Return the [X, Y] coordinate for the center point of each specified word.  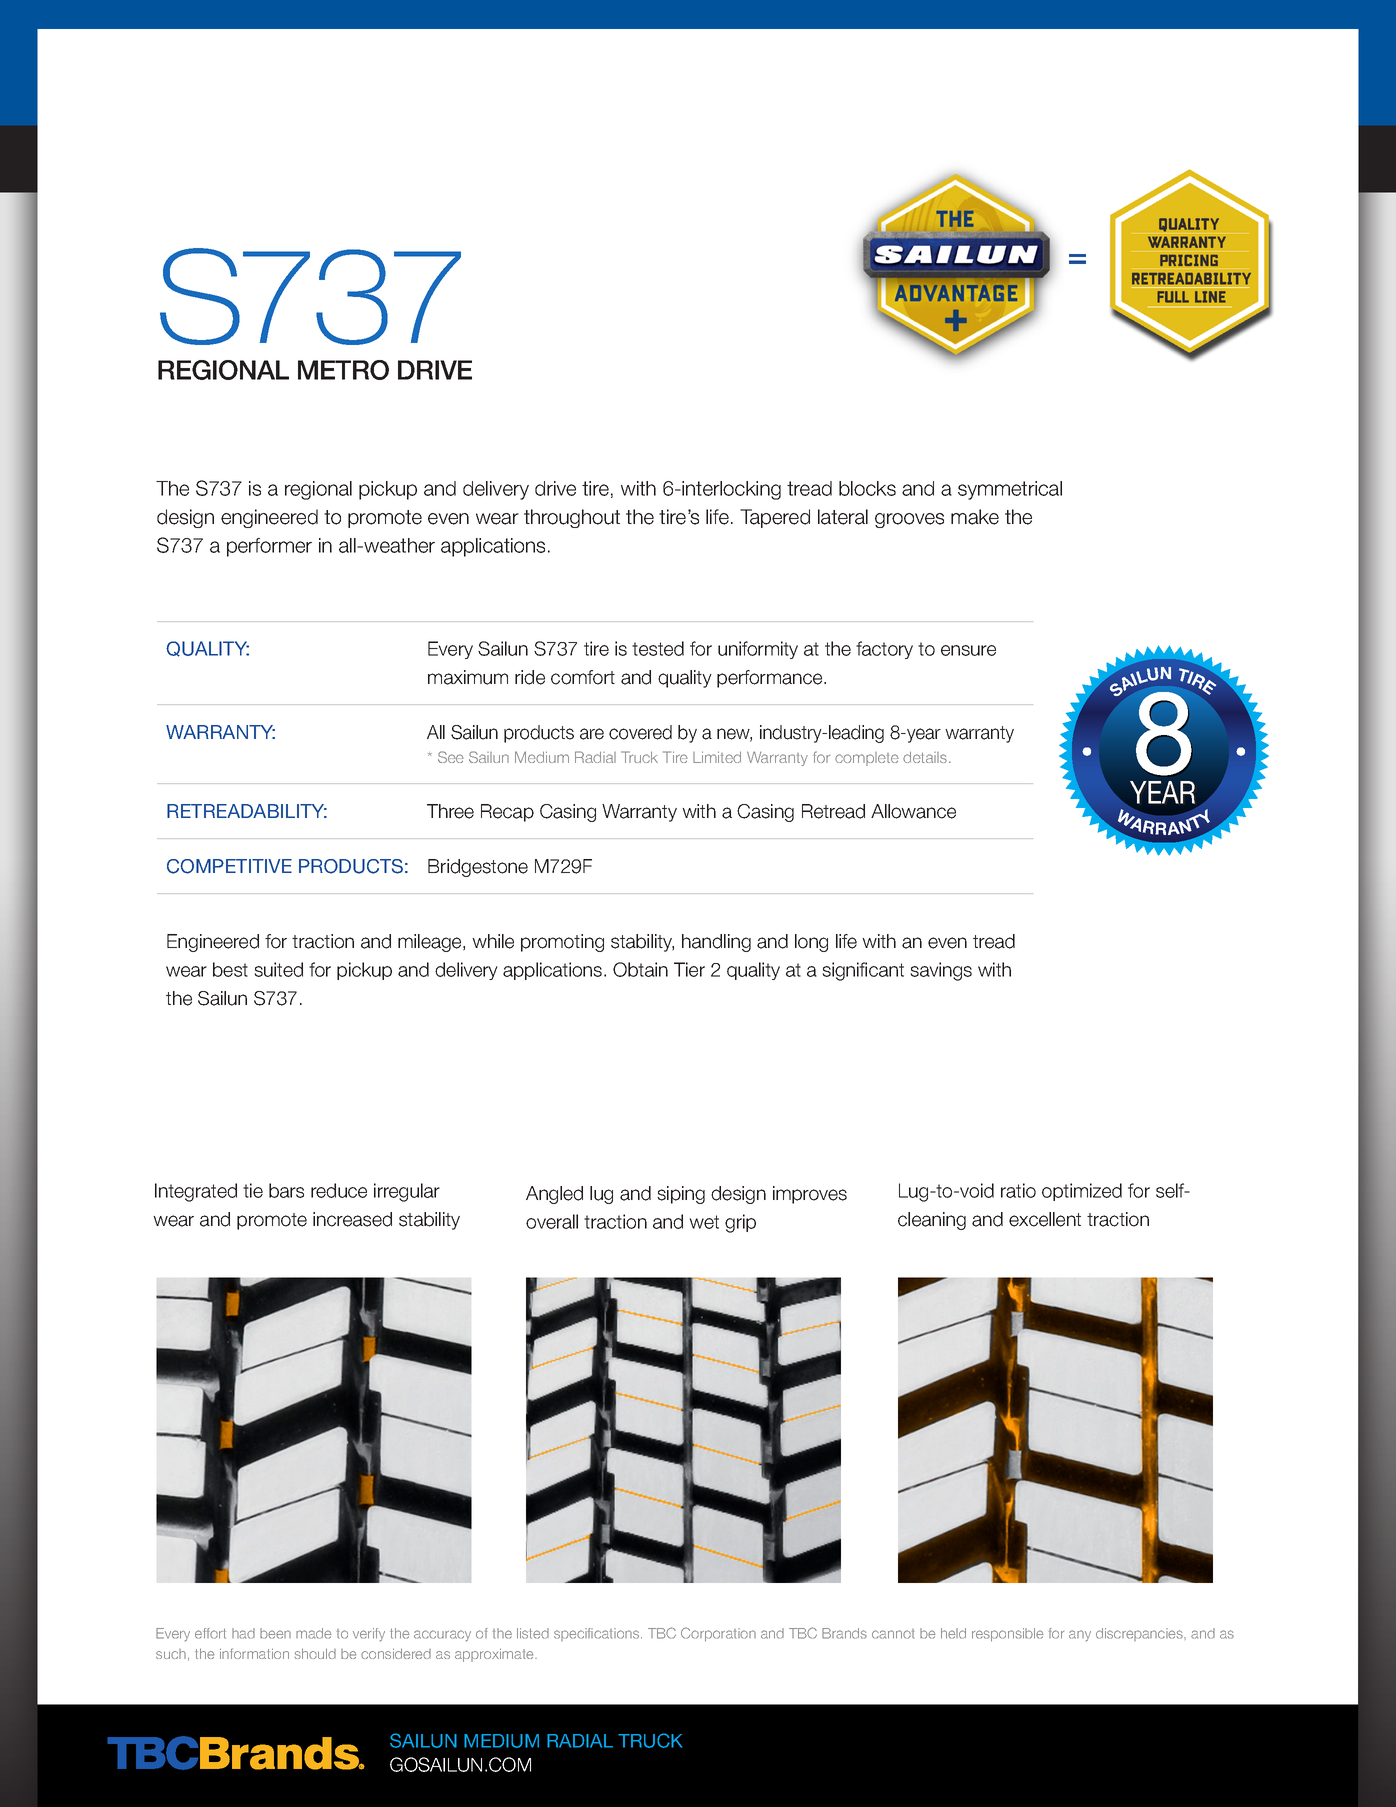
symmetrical [1010, 490]
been [275, 1633]
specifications [598, 1634]
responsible [1008, 1635]
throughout [572, 518]
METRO [343, 370]
